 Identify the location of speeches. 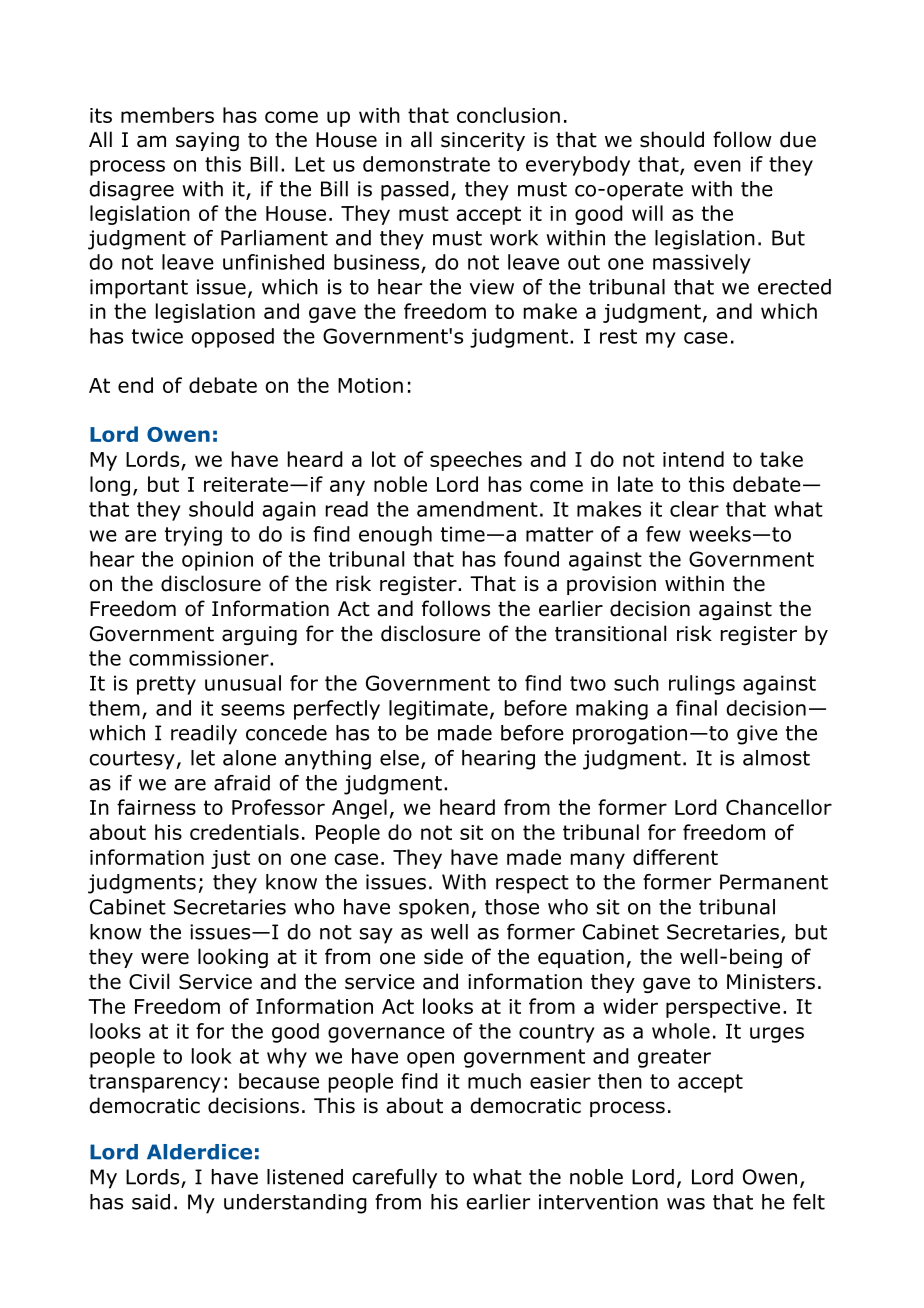
(476, 461).
